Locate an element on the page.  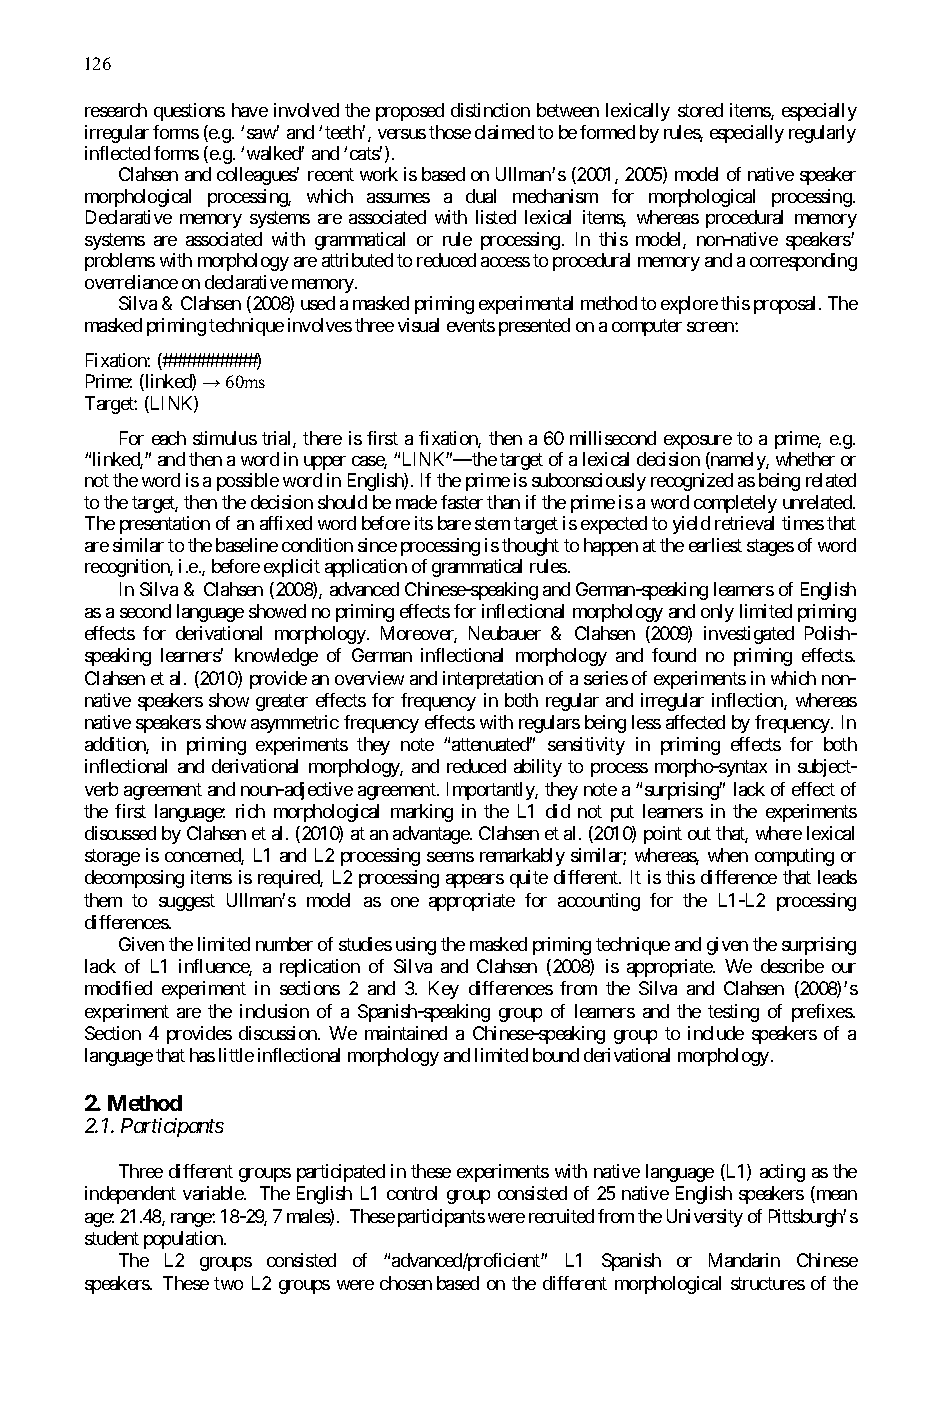
Mandarin is located at coordinates (744, 1260).
